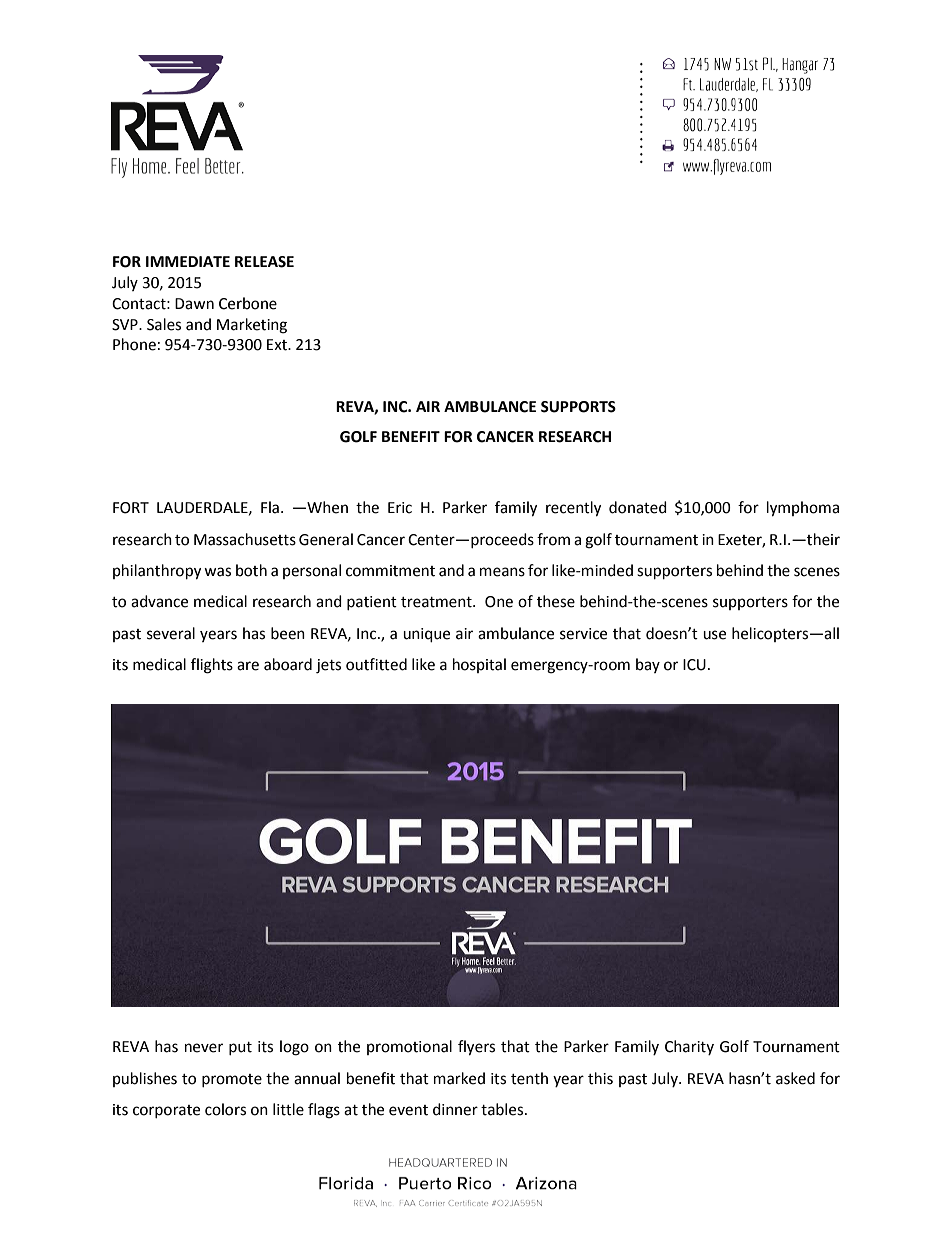  I want to click on promote, so click(232, 1080).
